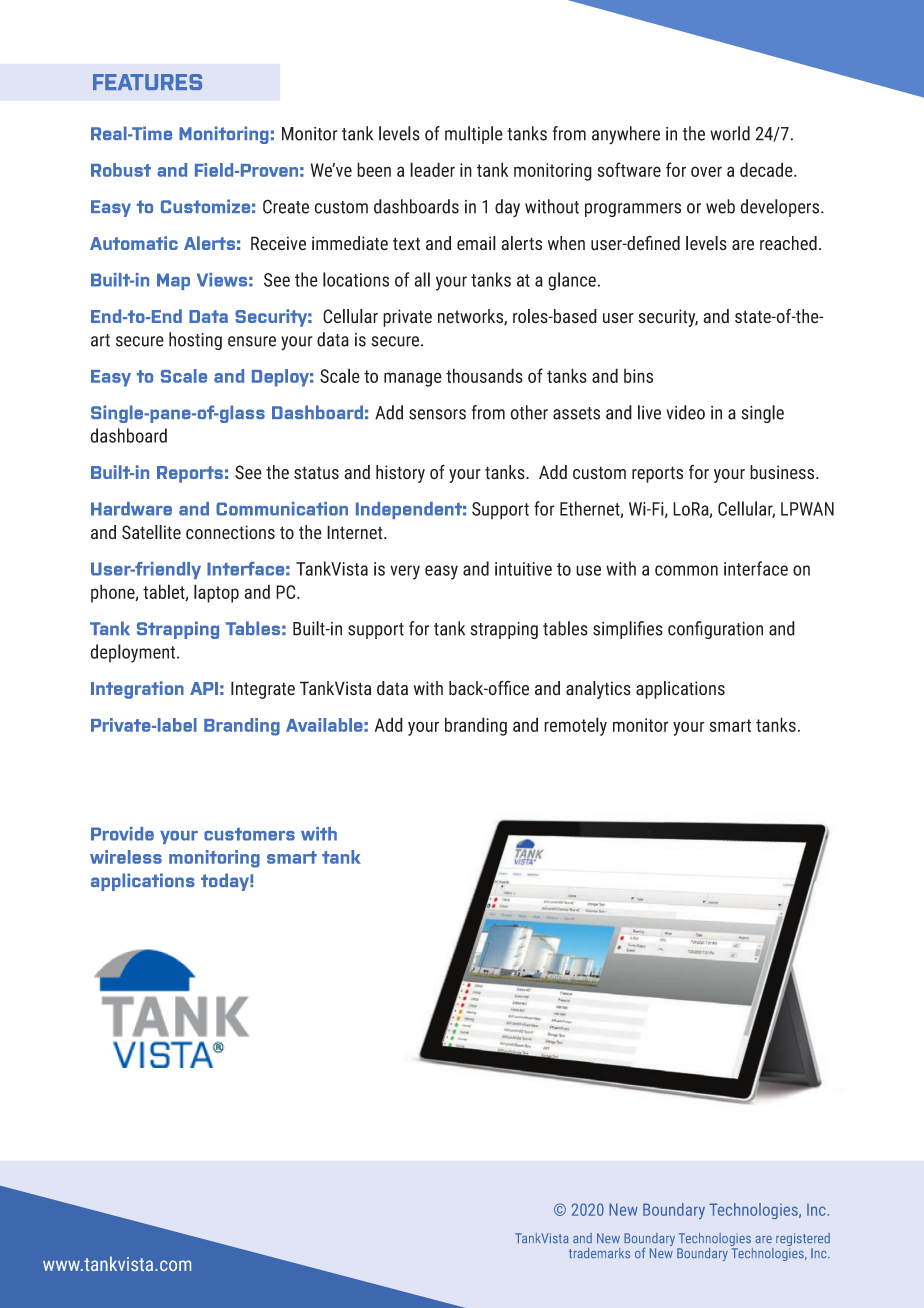  What do you see at coordinates (147, 82) in the document?
I see `FEATURES` at bounding box center [147, 82].
